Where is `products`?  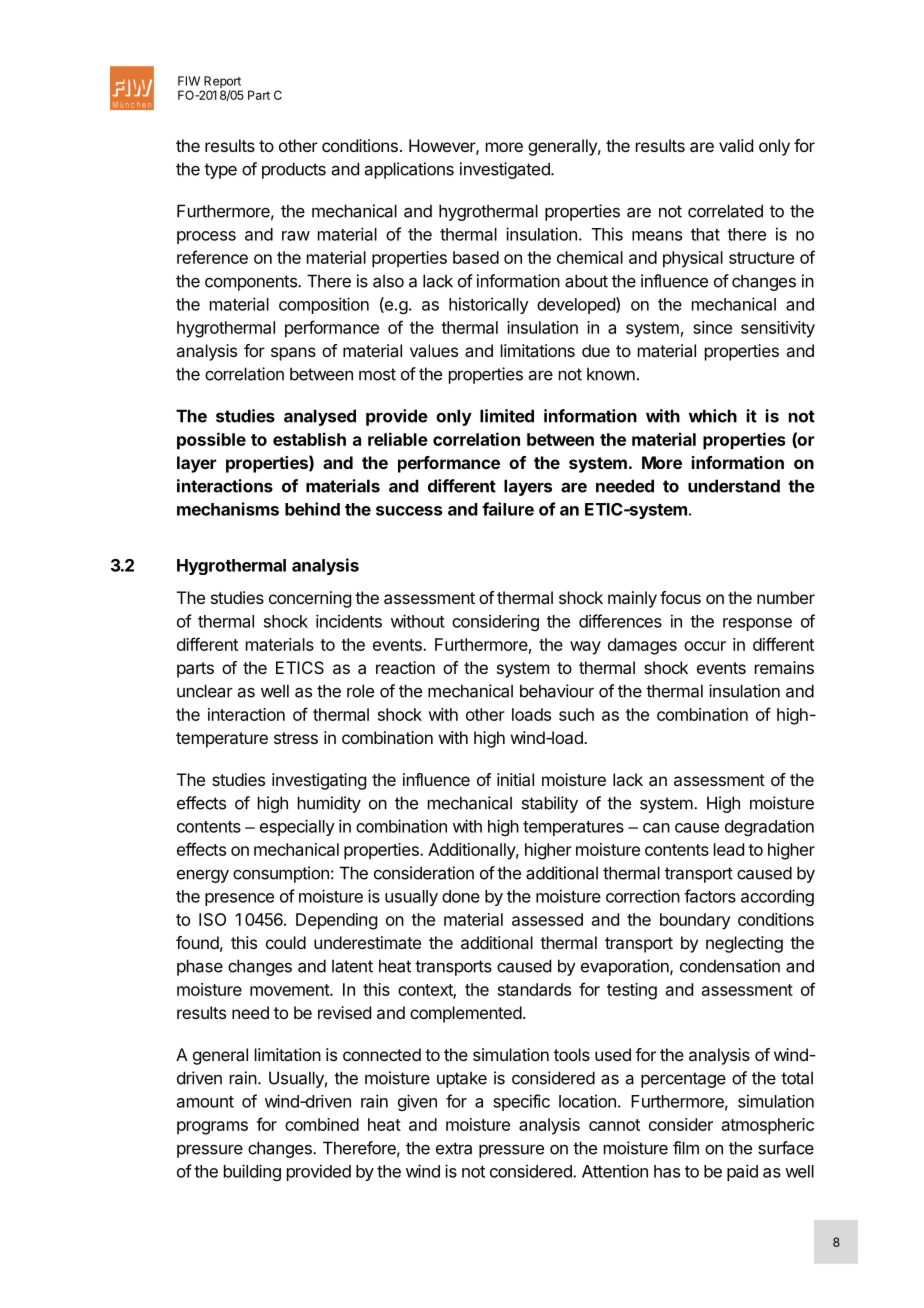 products is located at coordinates (294, 170).
